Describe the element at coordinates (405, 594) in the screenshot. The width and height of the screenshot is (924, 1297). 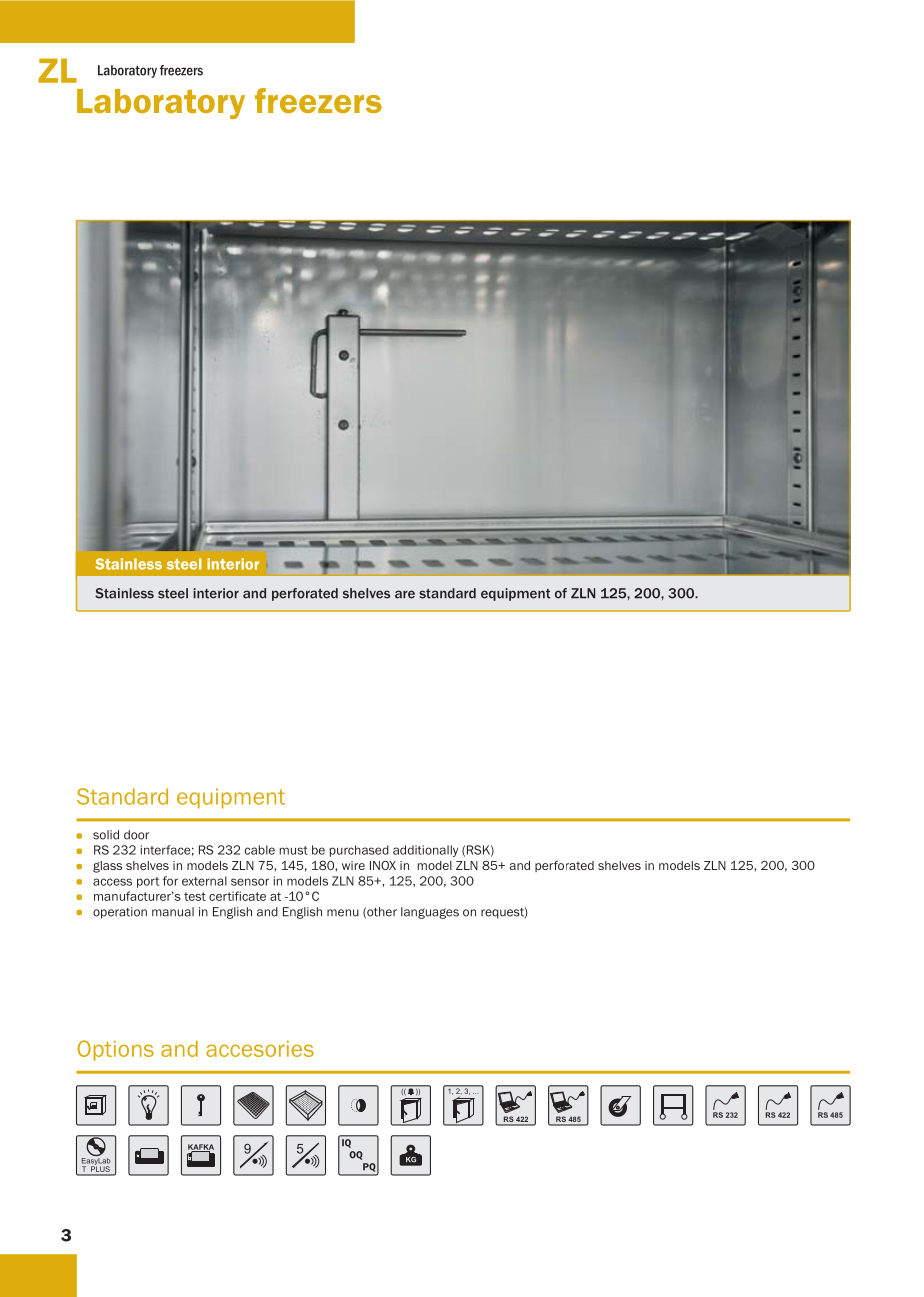
I see `are` at that location.
